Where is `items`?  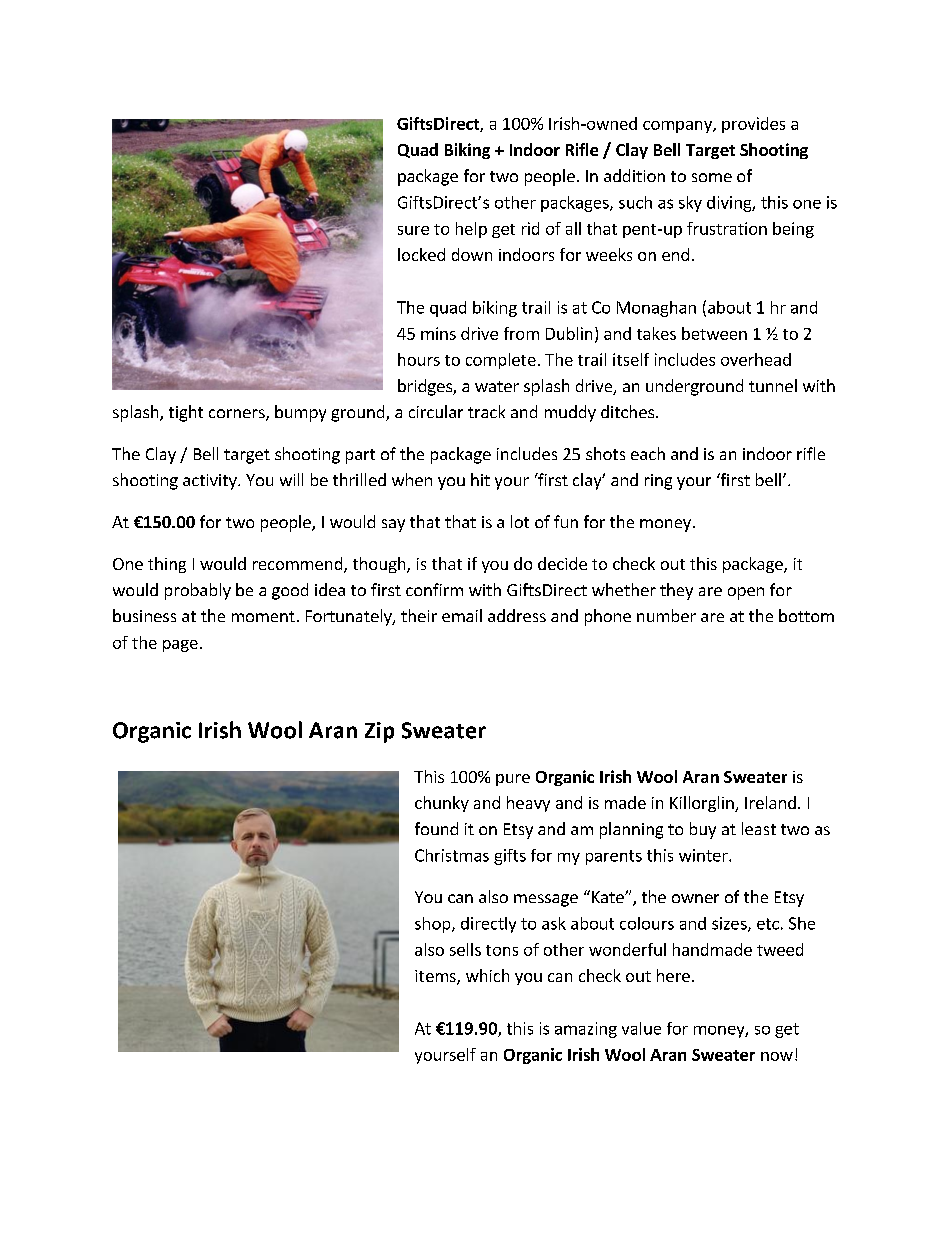 items is located at coordinates (436, 977).
